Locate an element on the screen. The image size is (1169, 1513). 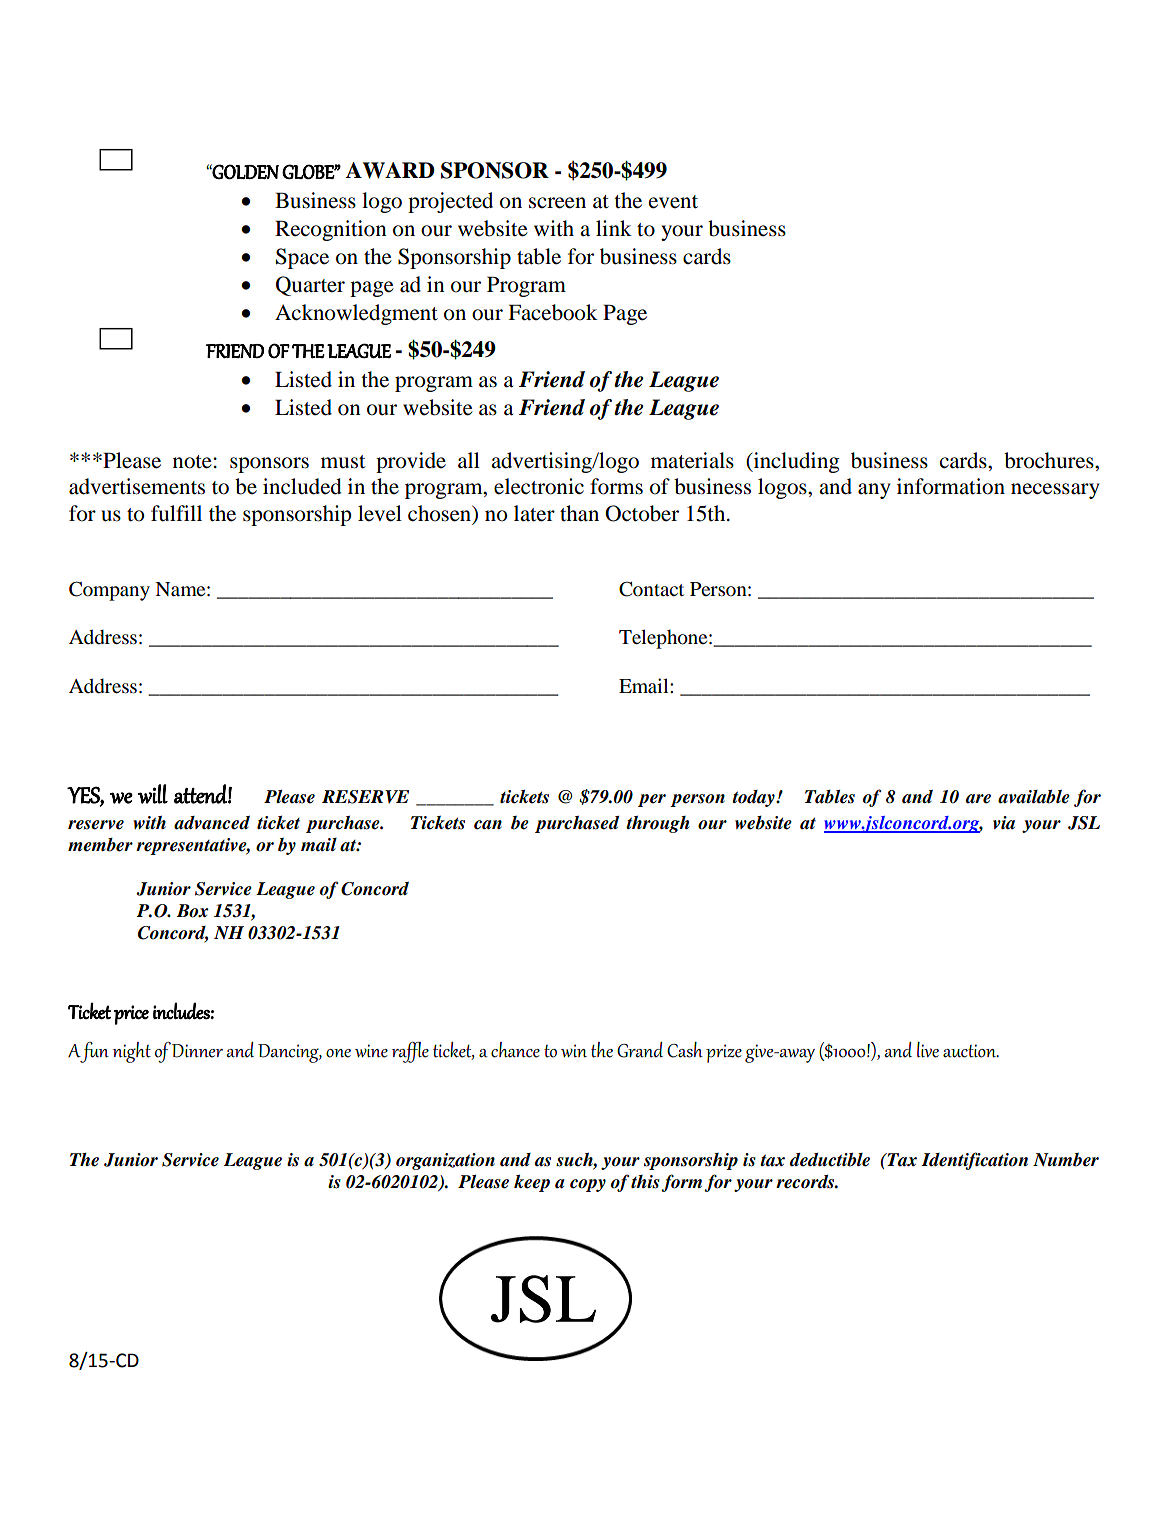
necessary is located at coordinates (1055, 491).
